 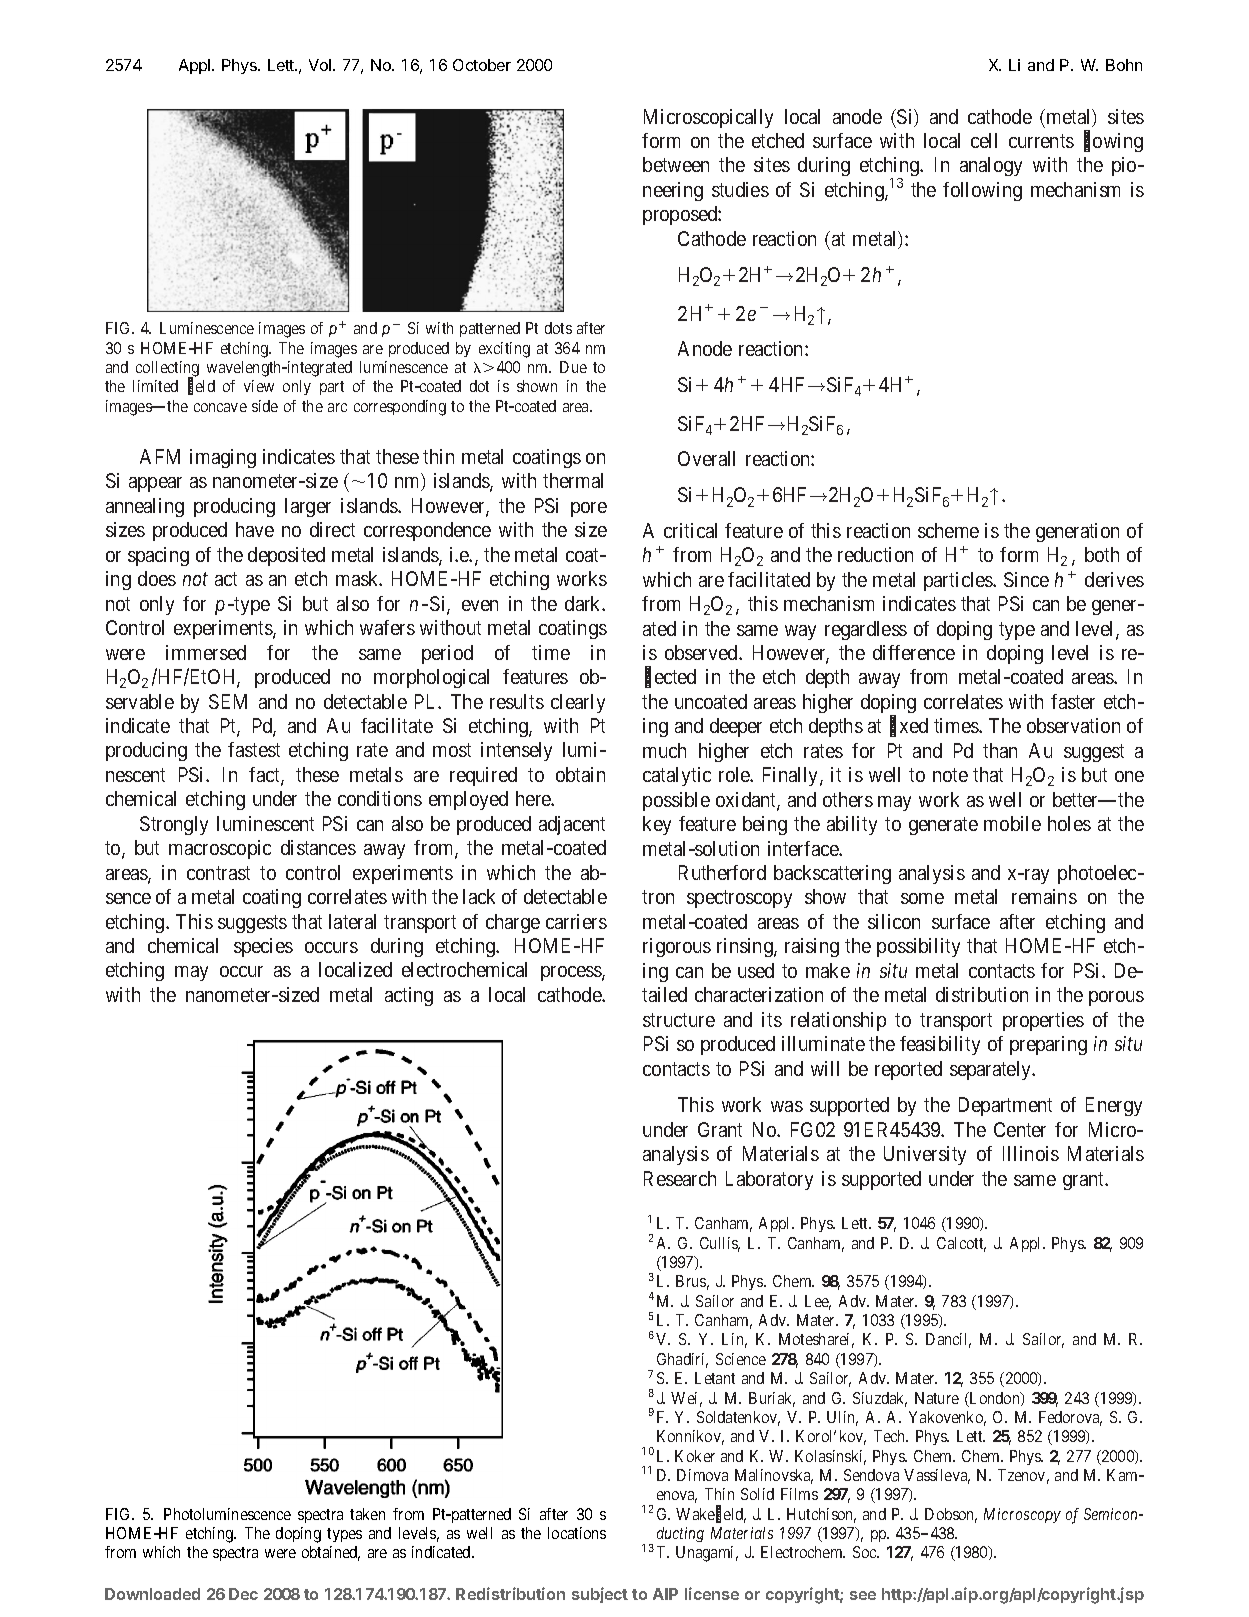 I want to click on Vol, so click(x=321, y=65).
